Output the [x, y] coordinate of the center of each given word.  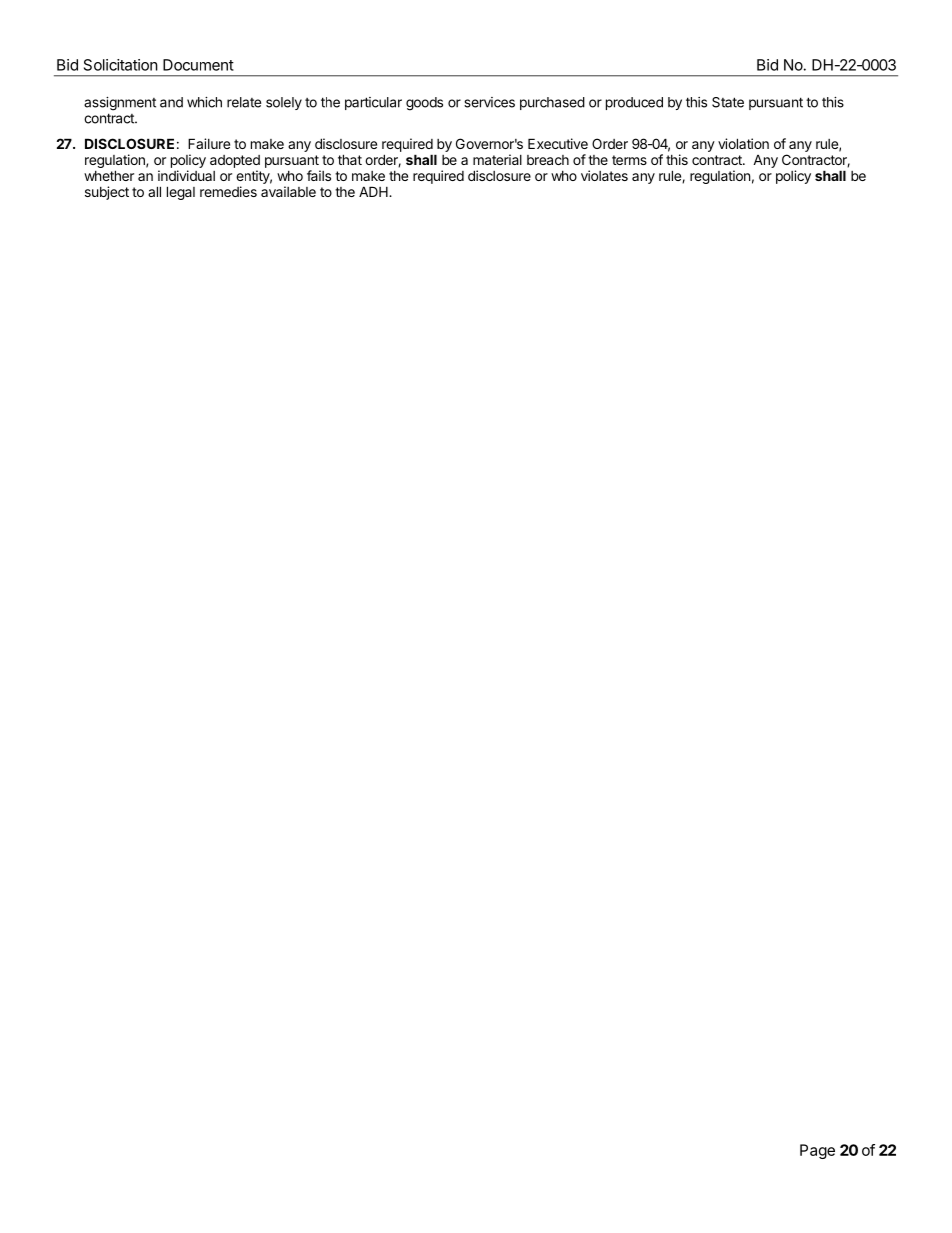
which [204, 102]
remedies [228, 191]
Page [817, 1151]
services [489, 102]
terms [629, 160]
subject [107, 193]
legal [181, 193]
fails [319, 175]
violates [604, 175]
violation [743, 143]
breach [548, 160]
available [288, 191]
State [728, 102]
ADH [374, 191]
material [497, 159]
